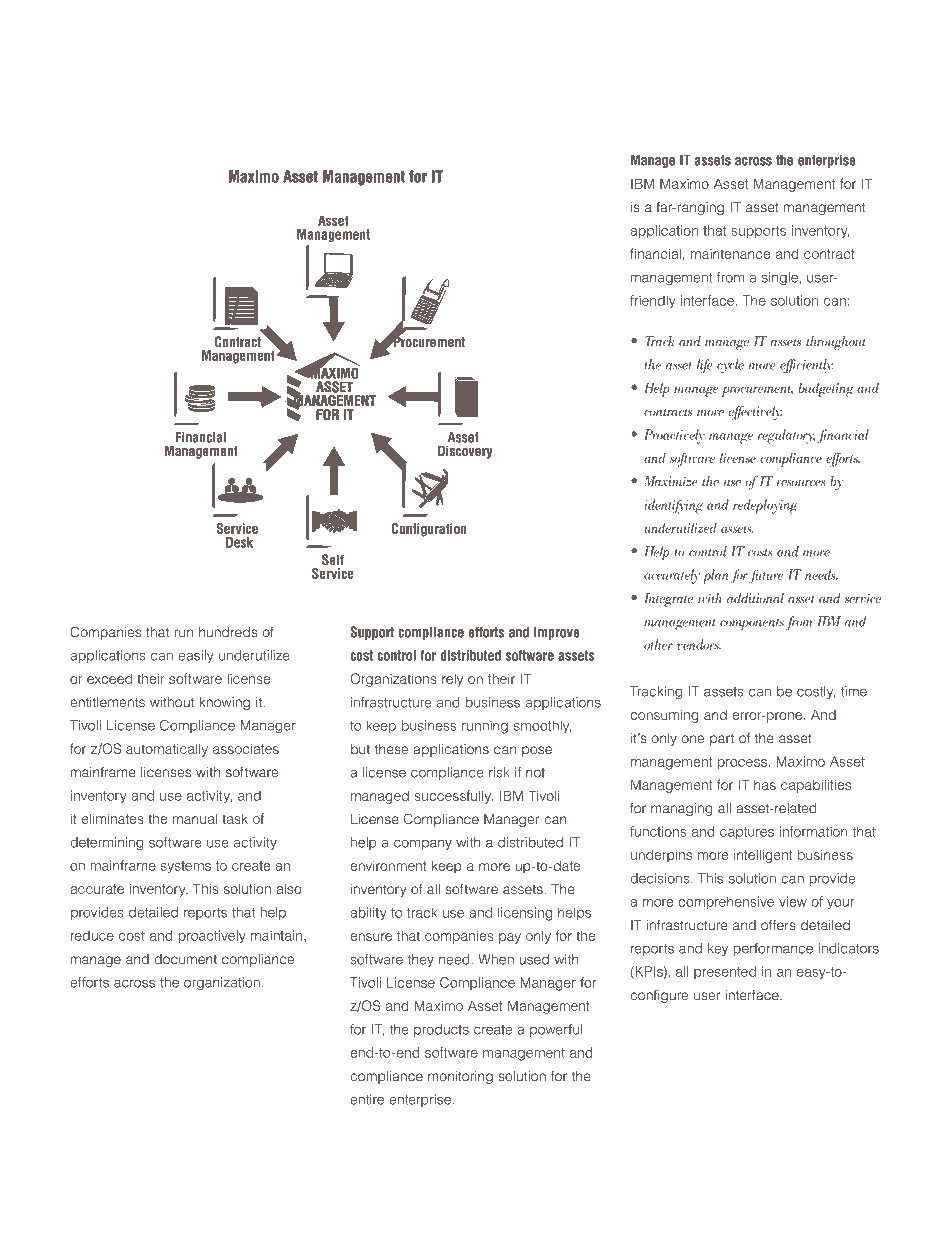 The width and height of the screenshot is (952, 1233). What do you see at coordinates (781, 279) in the screenshot?
I see `single` at bounding box center [781, 279].
